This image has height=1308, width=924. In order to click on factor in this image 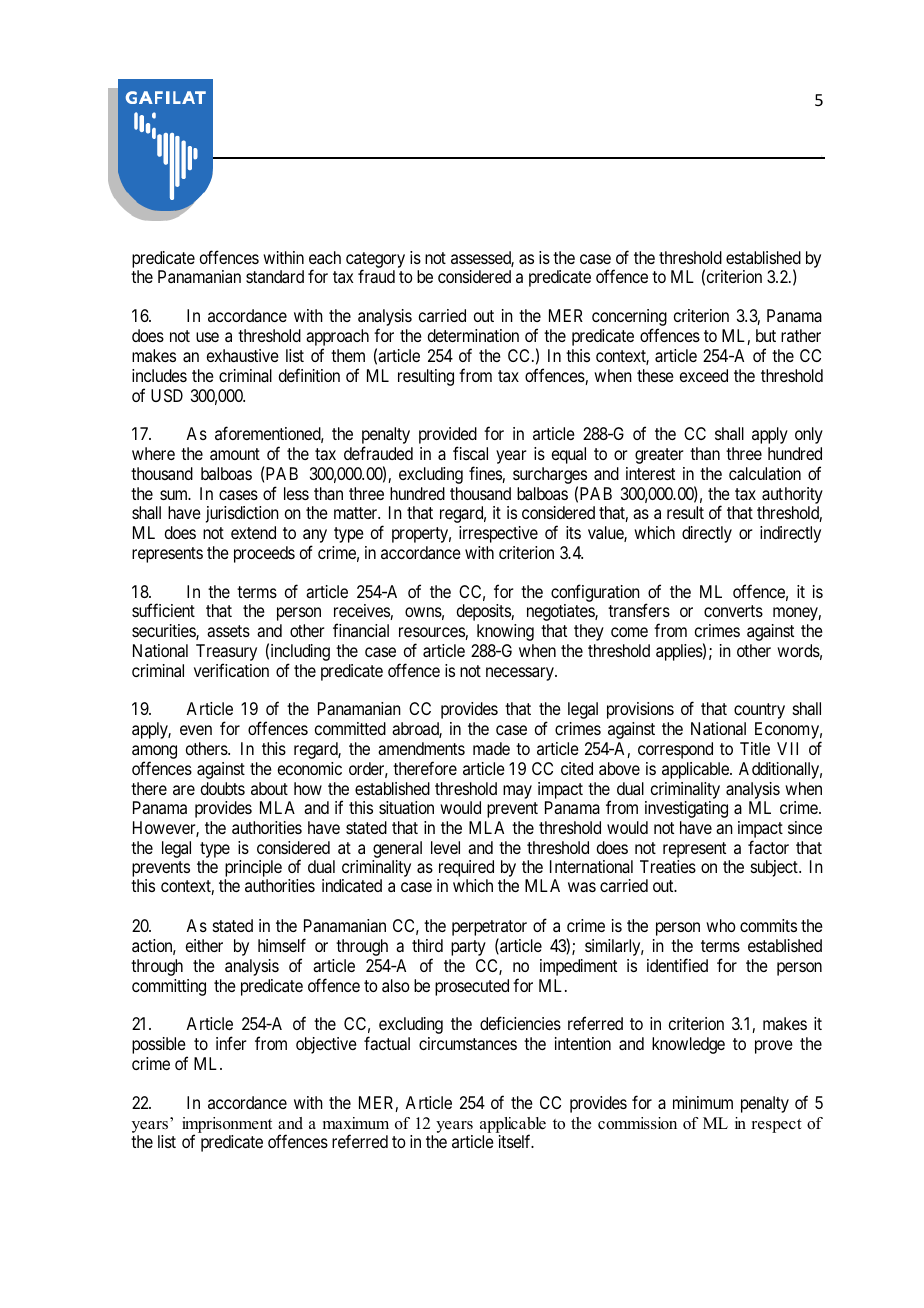, I will do `click(768, 847)`.
